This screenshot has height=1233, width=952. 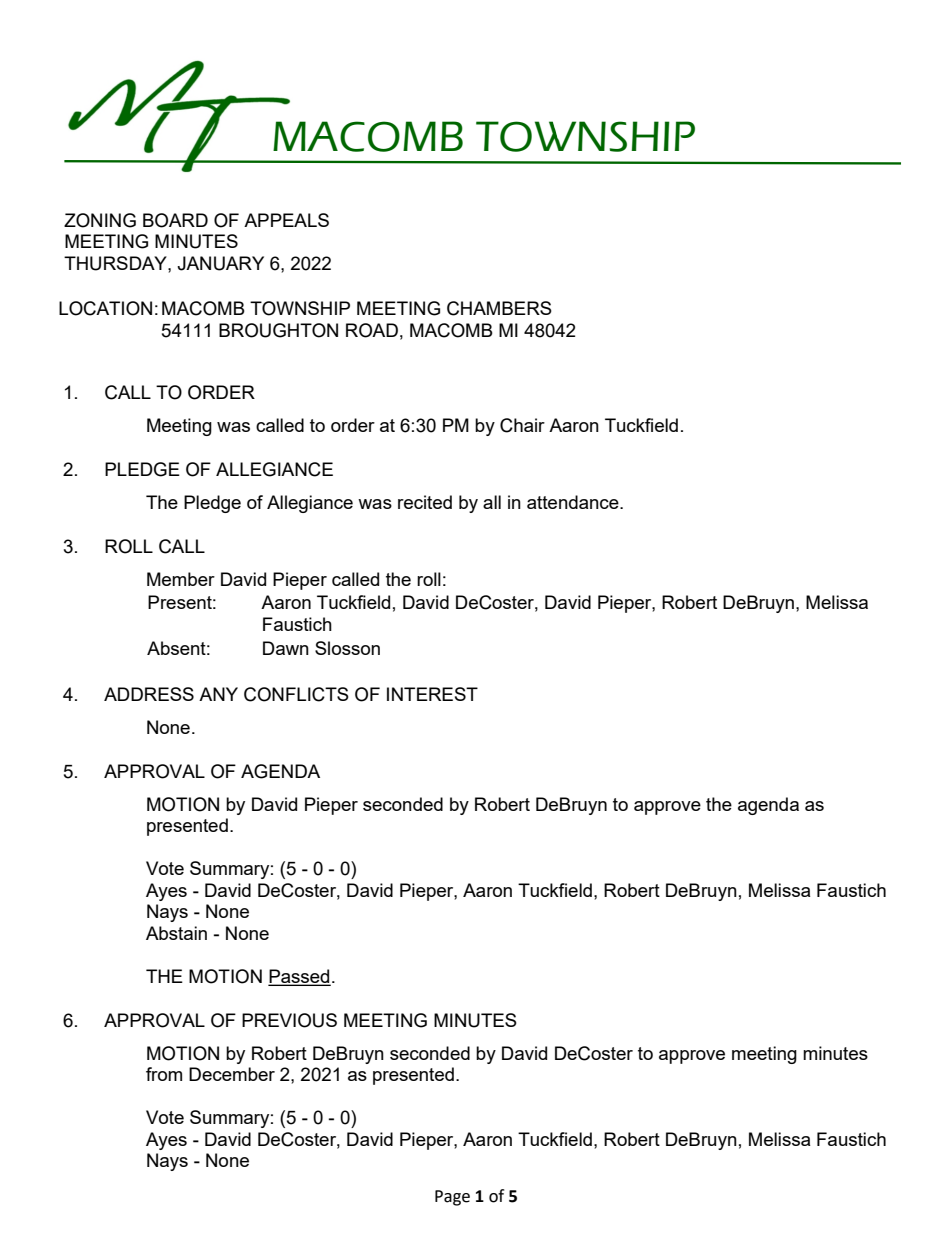 What do you see at coordinates (149, 694) in the screenshot?
I see `ADDRESS` at bounding box center [149, 694].
